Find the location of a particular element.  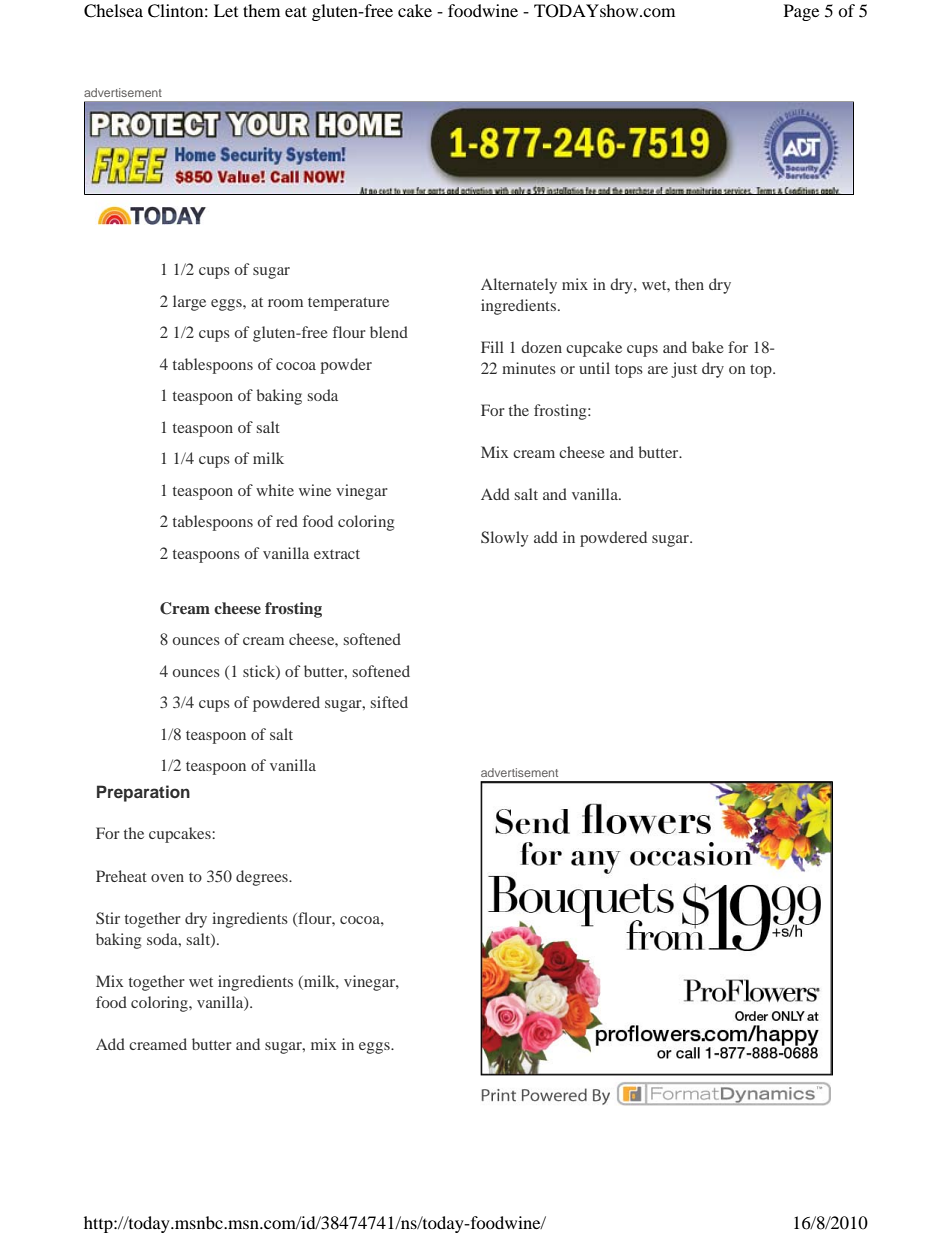

Slowly is located at coordinates (504, 539).
